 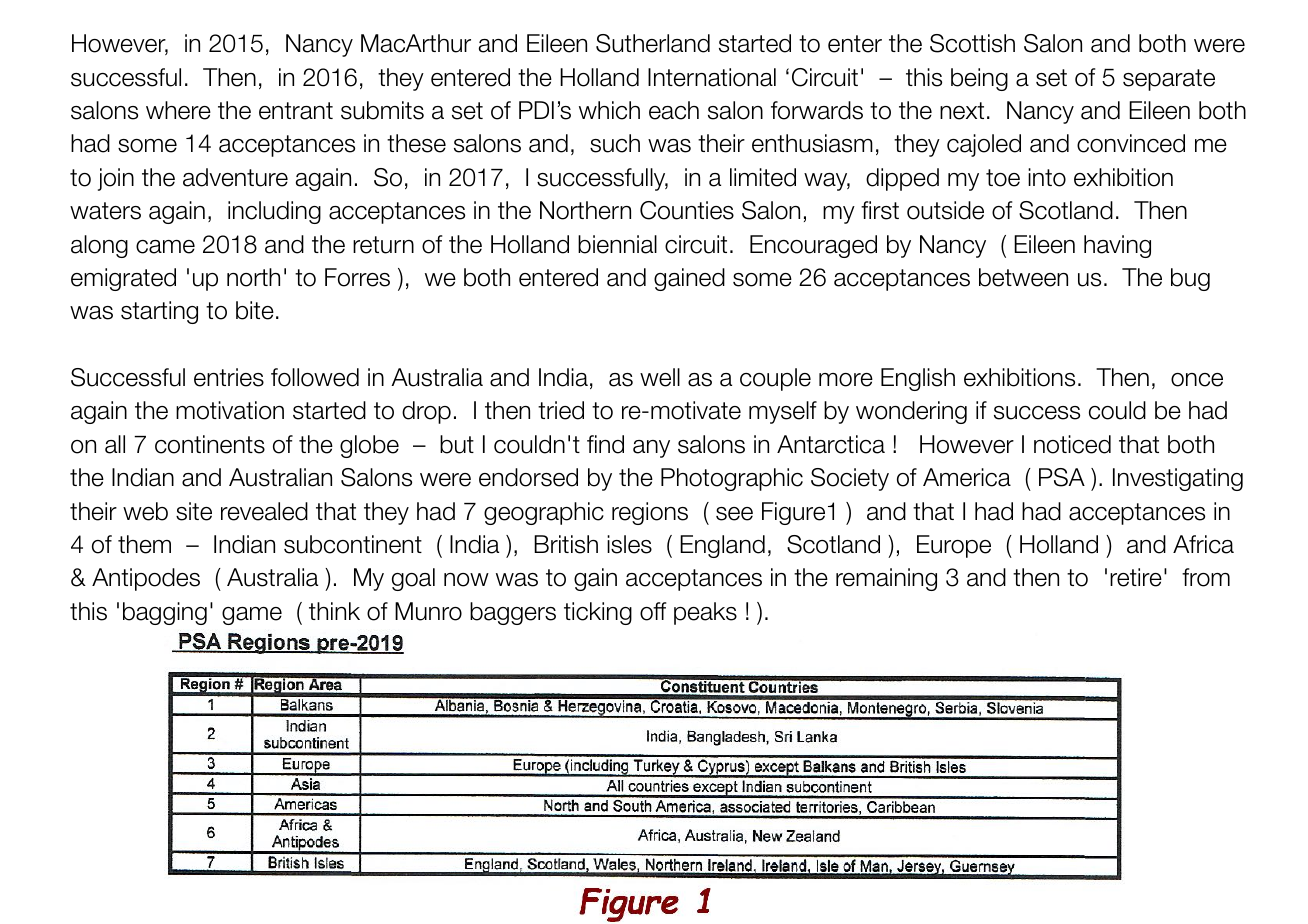 What do you see at coordinates (252, 616) in the page?
I see `game` at bounding box center [252, 616].
